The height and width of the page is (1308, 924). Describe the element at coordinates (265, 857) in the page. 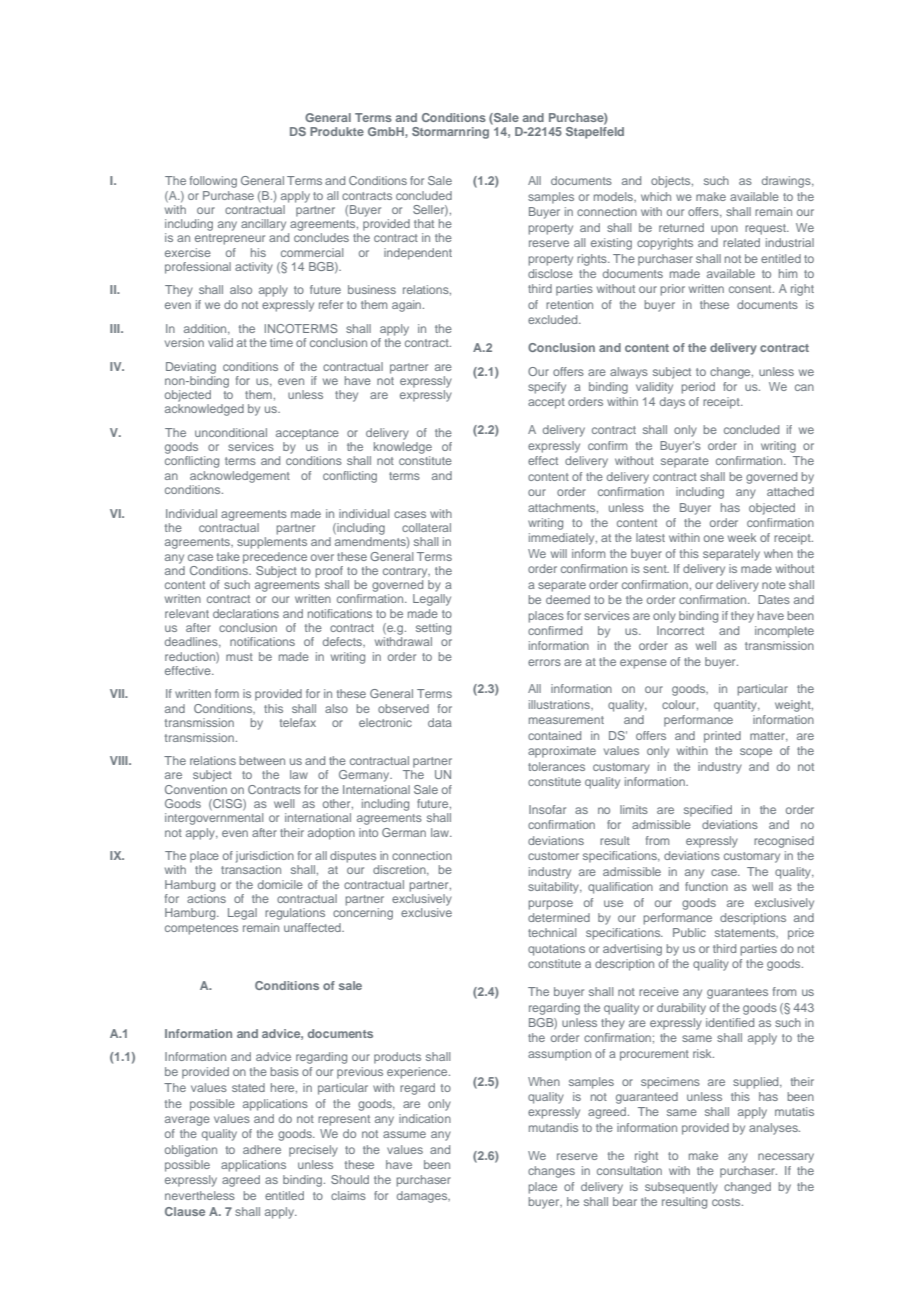

I see `jurisdiction` at that location.
